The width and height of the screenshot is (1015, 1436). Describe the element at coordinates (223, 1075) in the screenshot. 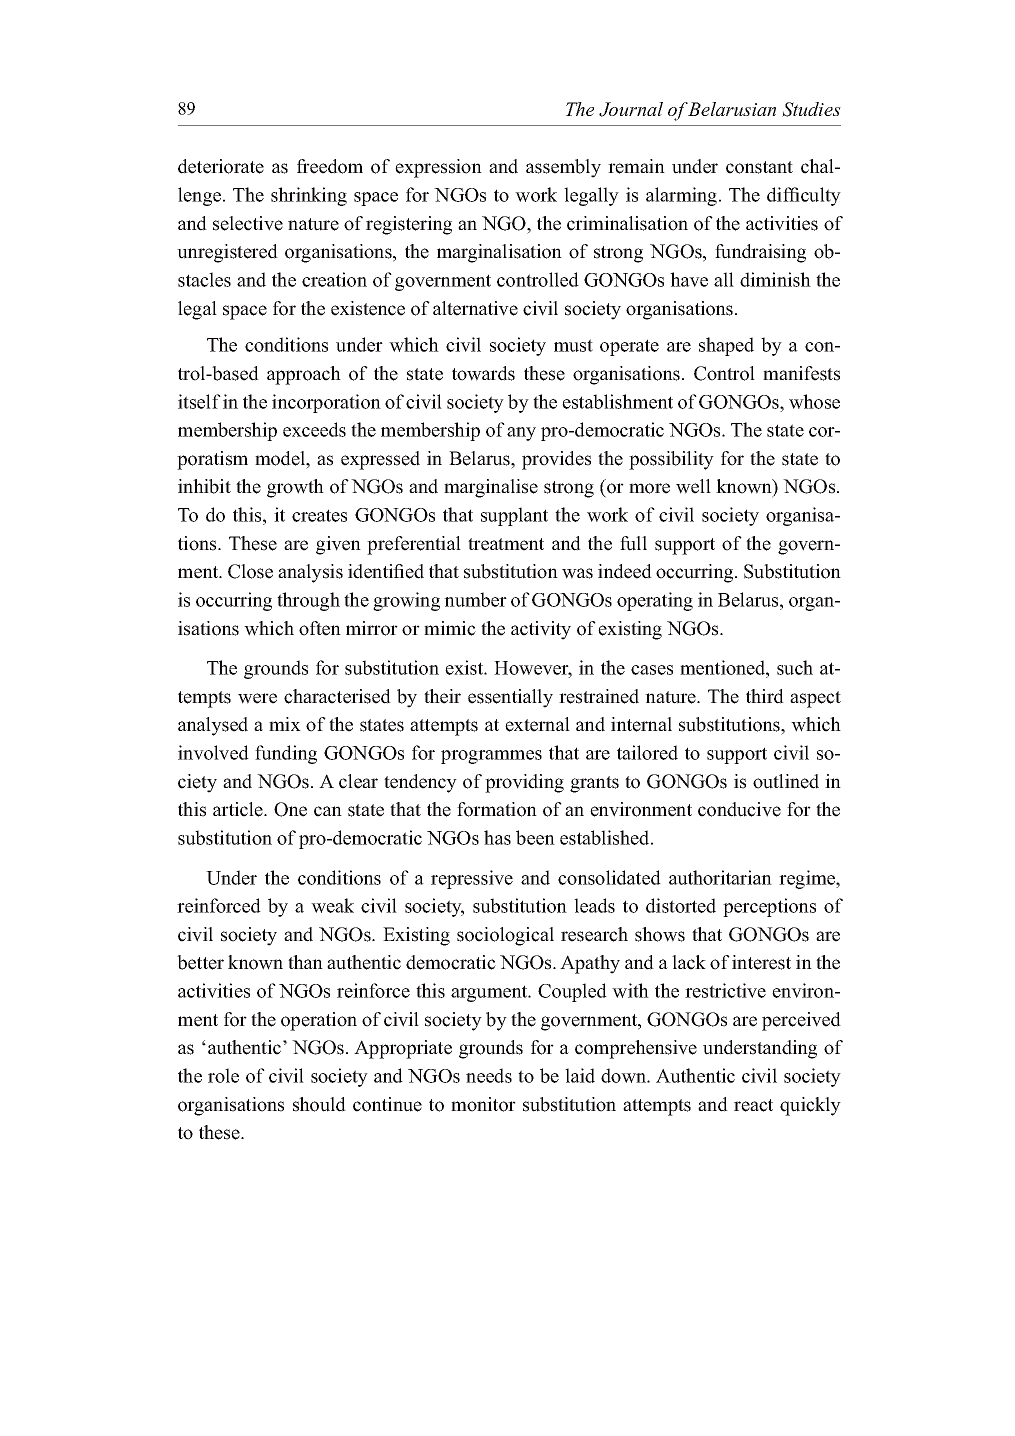

I see `role` at that location.
